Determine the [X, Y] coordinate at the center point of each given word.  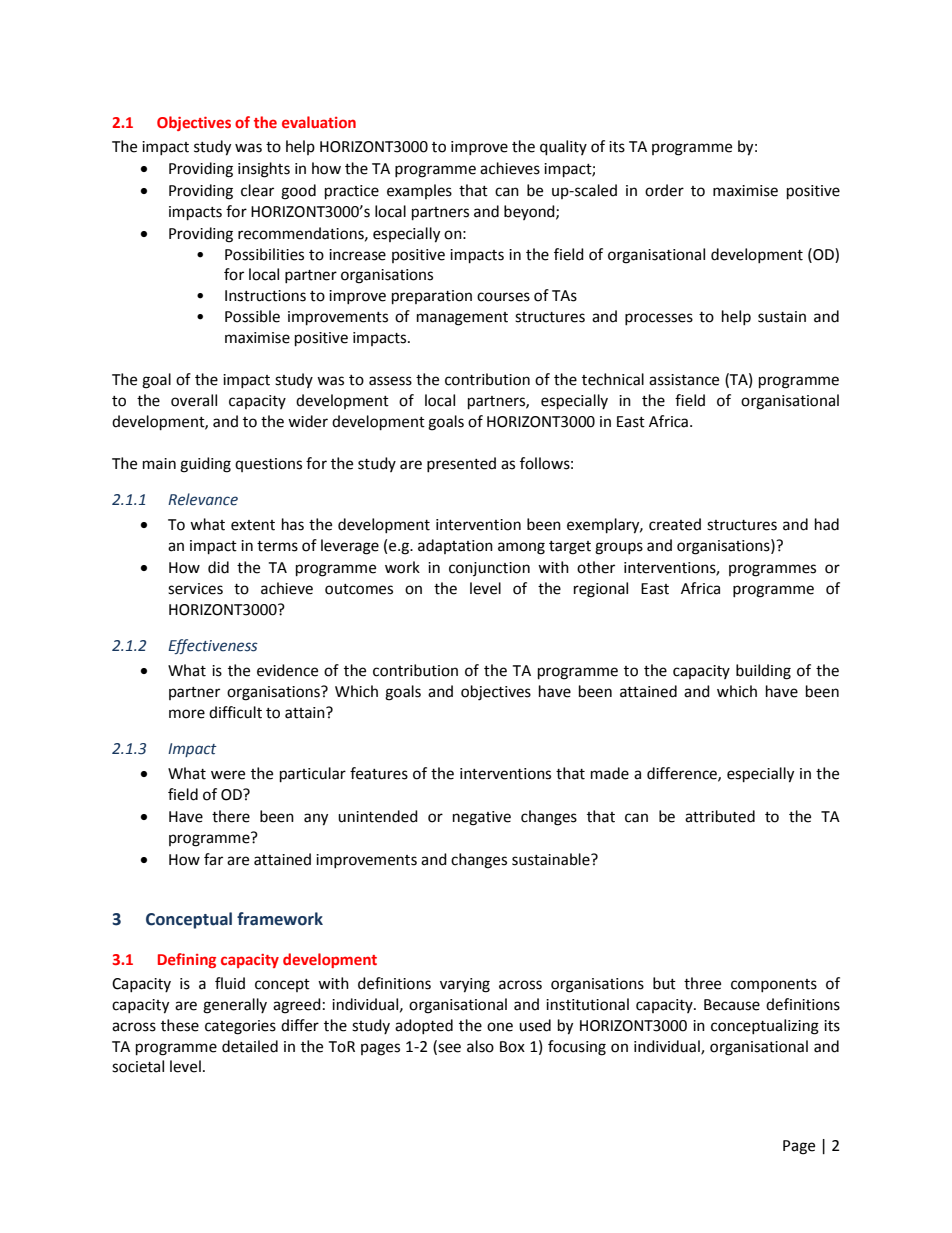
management [462, 319]
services [195, 589]
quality [563, 148]
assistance [684, 380]
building [763, 672]
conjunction [489, 569]
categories [240, 1027]
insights [264, 170]
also [480, 1046]
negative [482, 818]
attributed [720, 816]
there [231, 816]
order [664, 190]
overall [194, 400]
